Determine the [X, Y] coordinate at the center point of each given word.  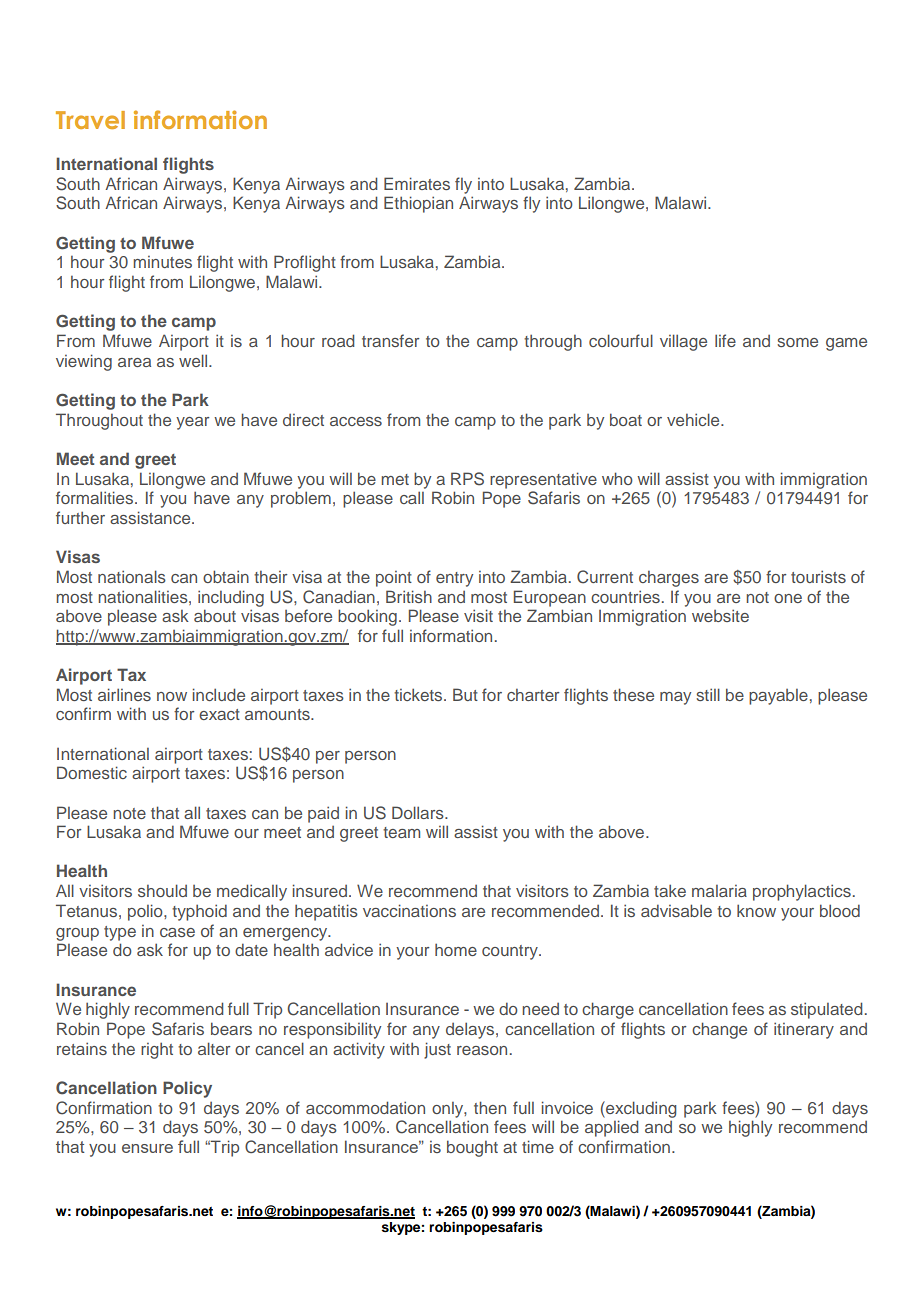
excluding [640, 1109]
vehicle [694, 419]
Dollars [419, 812]
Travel [90, 120]
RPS [467, 479]
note [129, 813]
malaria [719, 891]
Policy [187, 1089]
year [192, 423]
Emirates [417, 183]
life [725, 340]
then [490, 1107]
